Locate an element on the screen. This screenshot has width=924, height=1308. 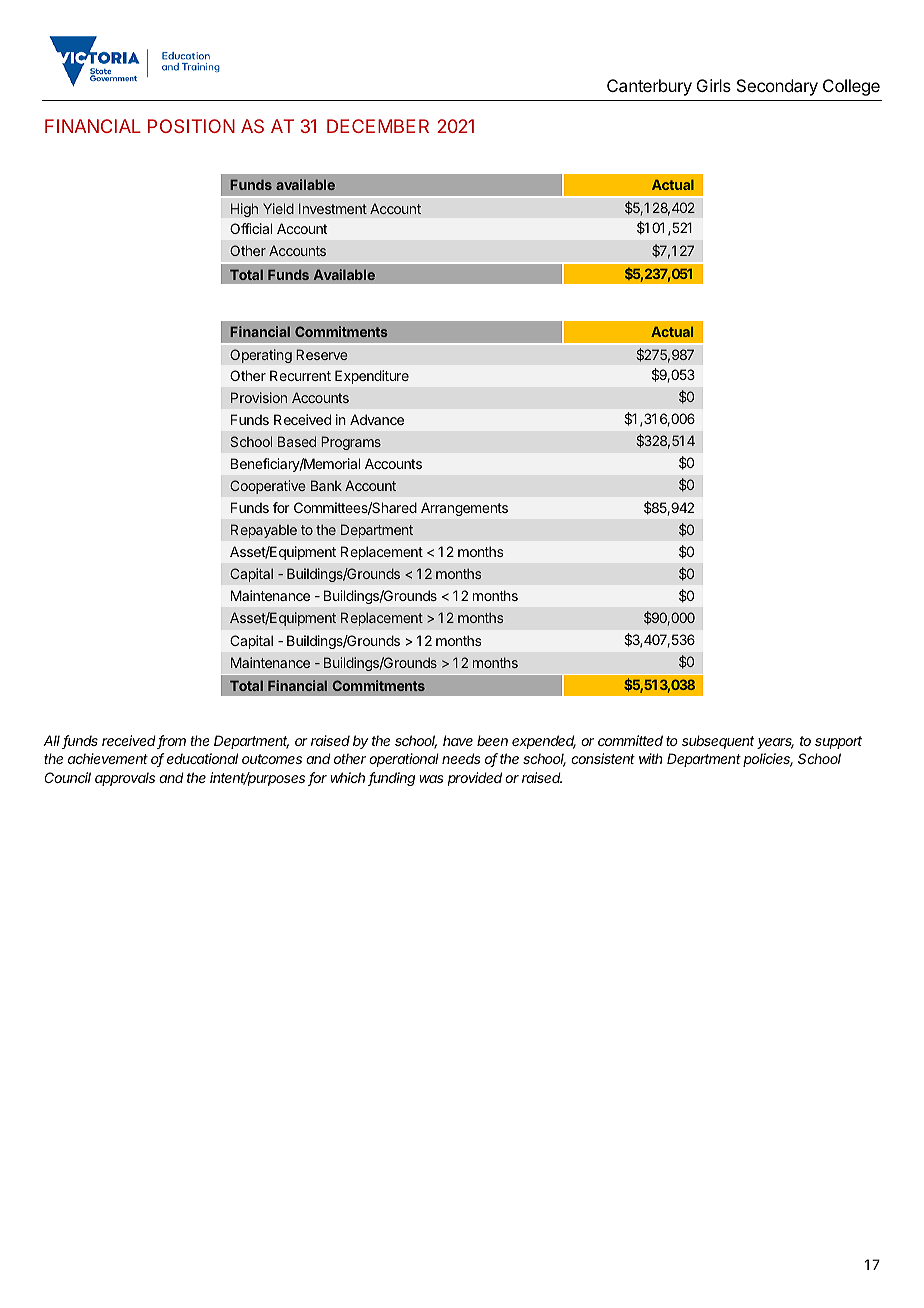
needs is located at coordinates (461, 758).
